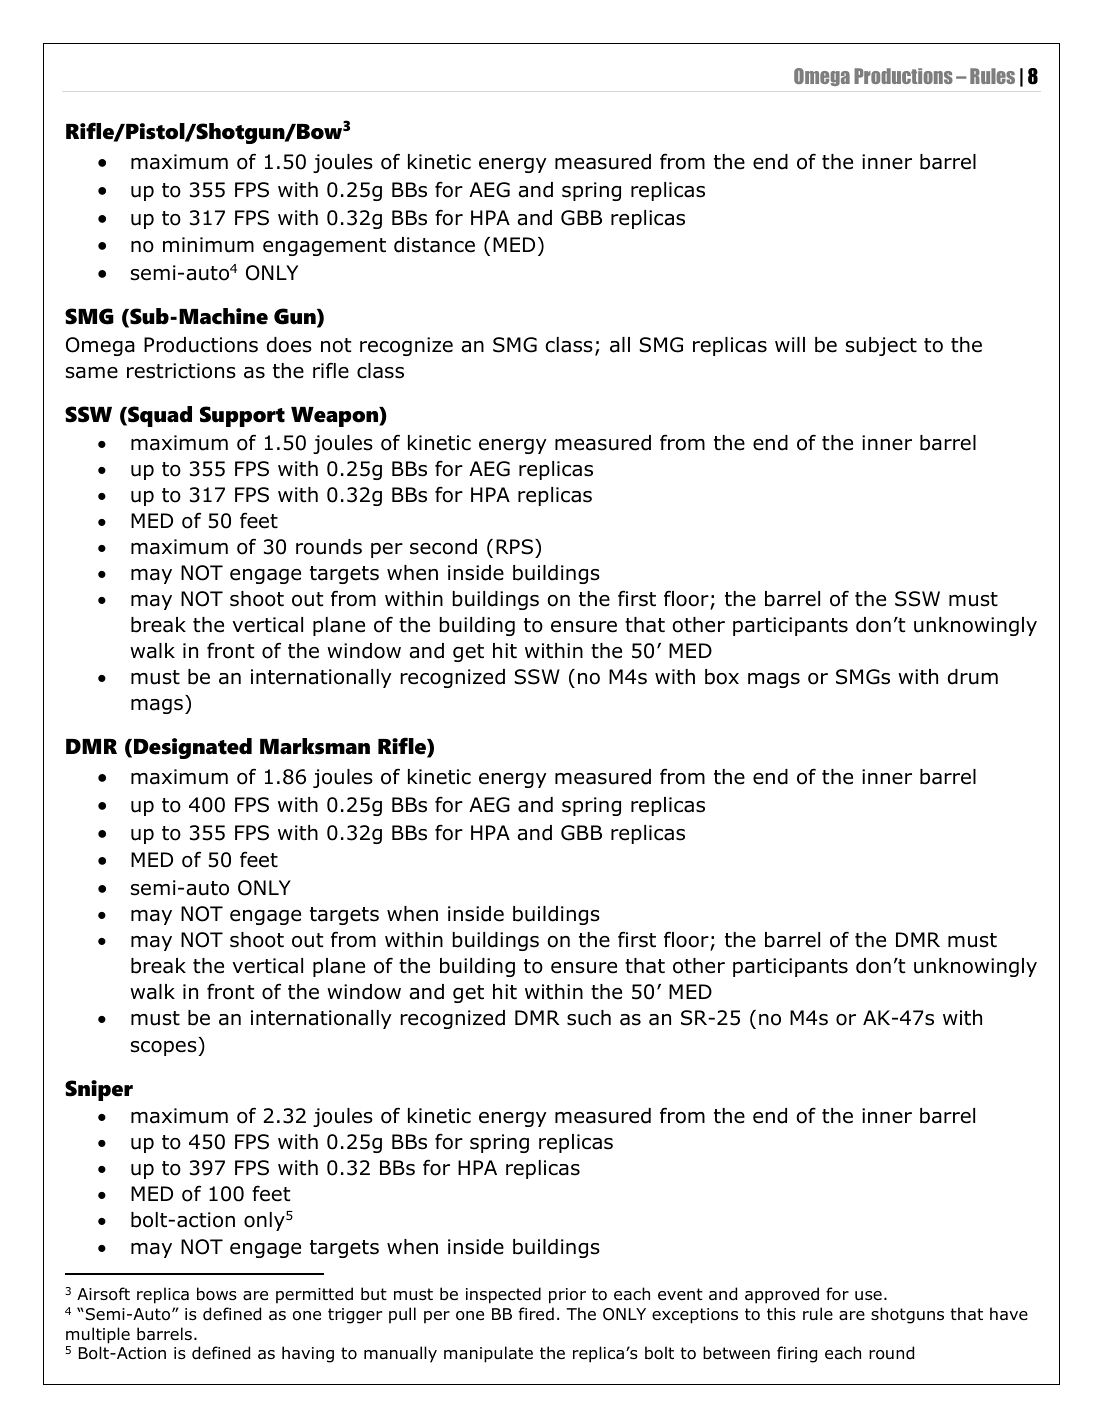  Describe the element at coordinates (536, 1314) in the document. I see `fired` at that location.
